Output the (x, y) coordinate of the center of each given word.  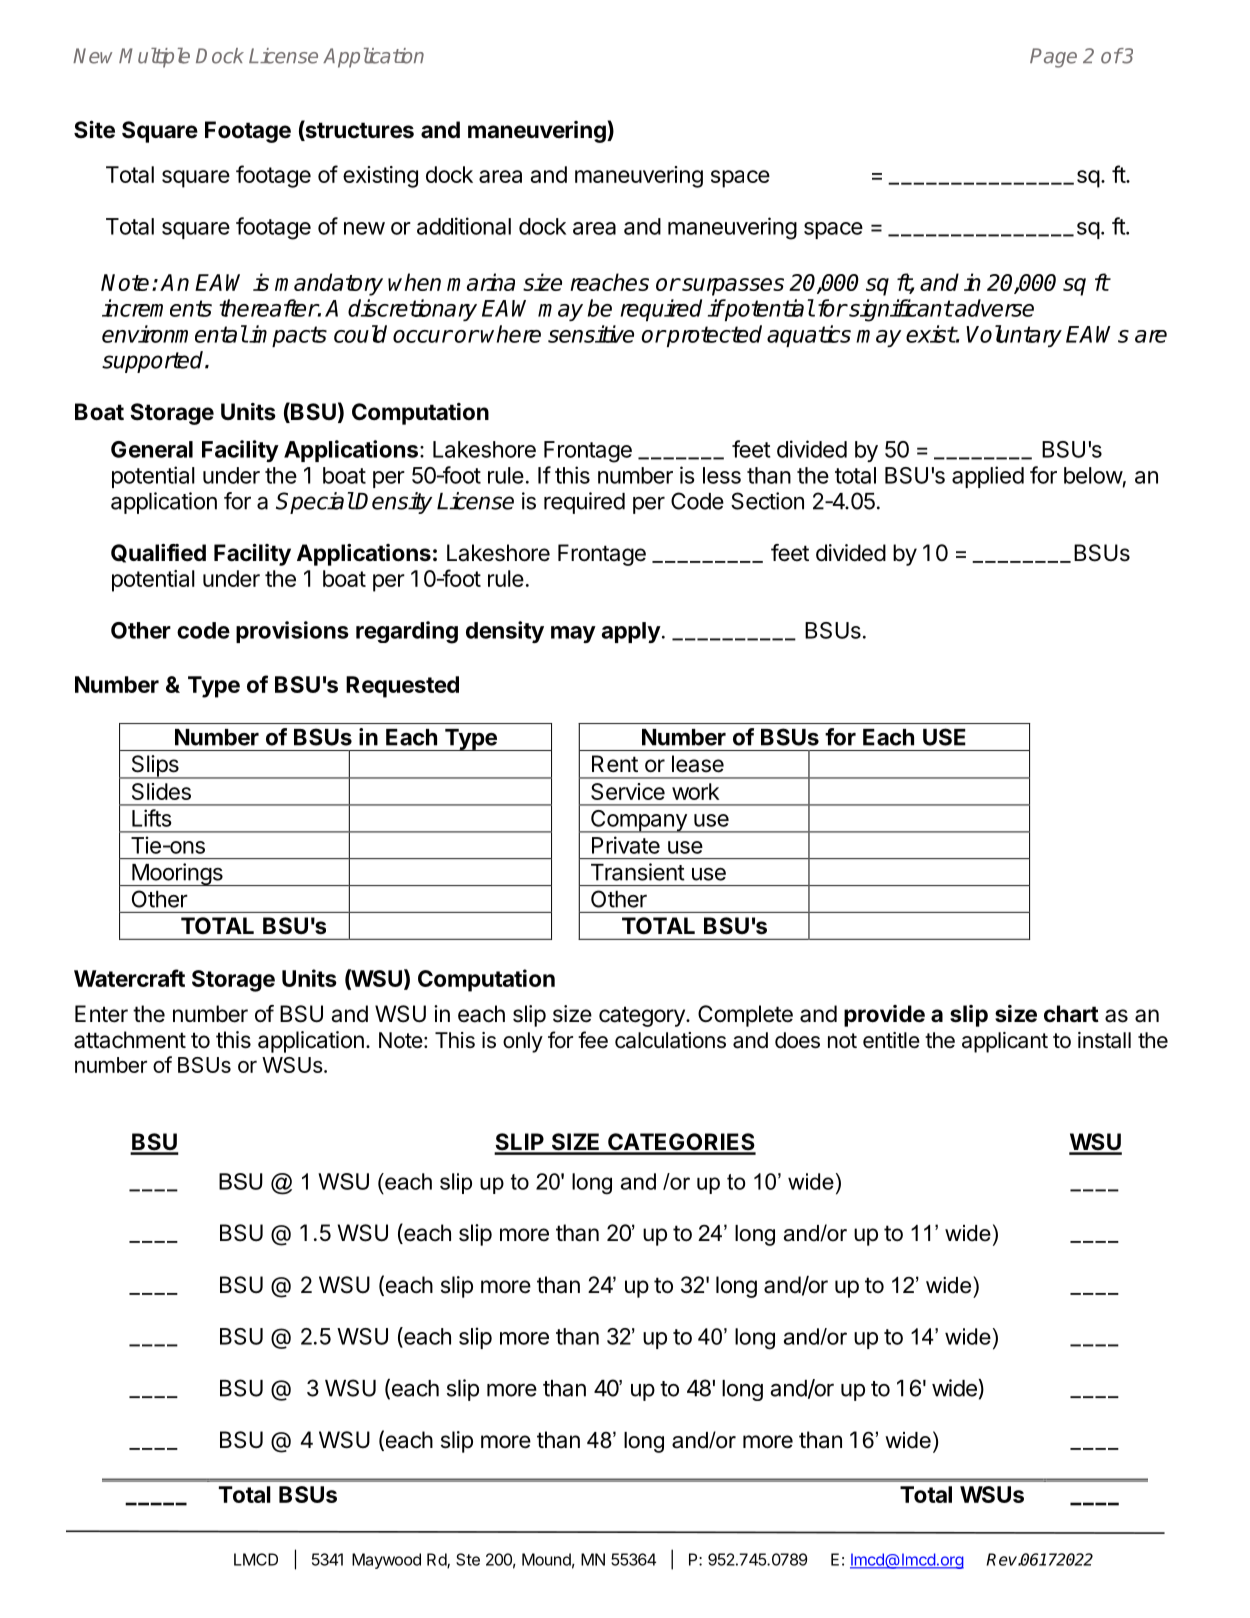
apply (631, 632)
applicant (1005, 1042)
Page (1053, 58)
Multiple (154, 58)
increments (157, 308)
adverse (993, 308)
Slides (161, 791)
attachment (130, 1040)
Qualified (158, 553)
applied (988, 477)
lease (698, 764)
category (643, 1016)
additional (464, 226)
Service (628, 791)
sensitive (591, 334)
